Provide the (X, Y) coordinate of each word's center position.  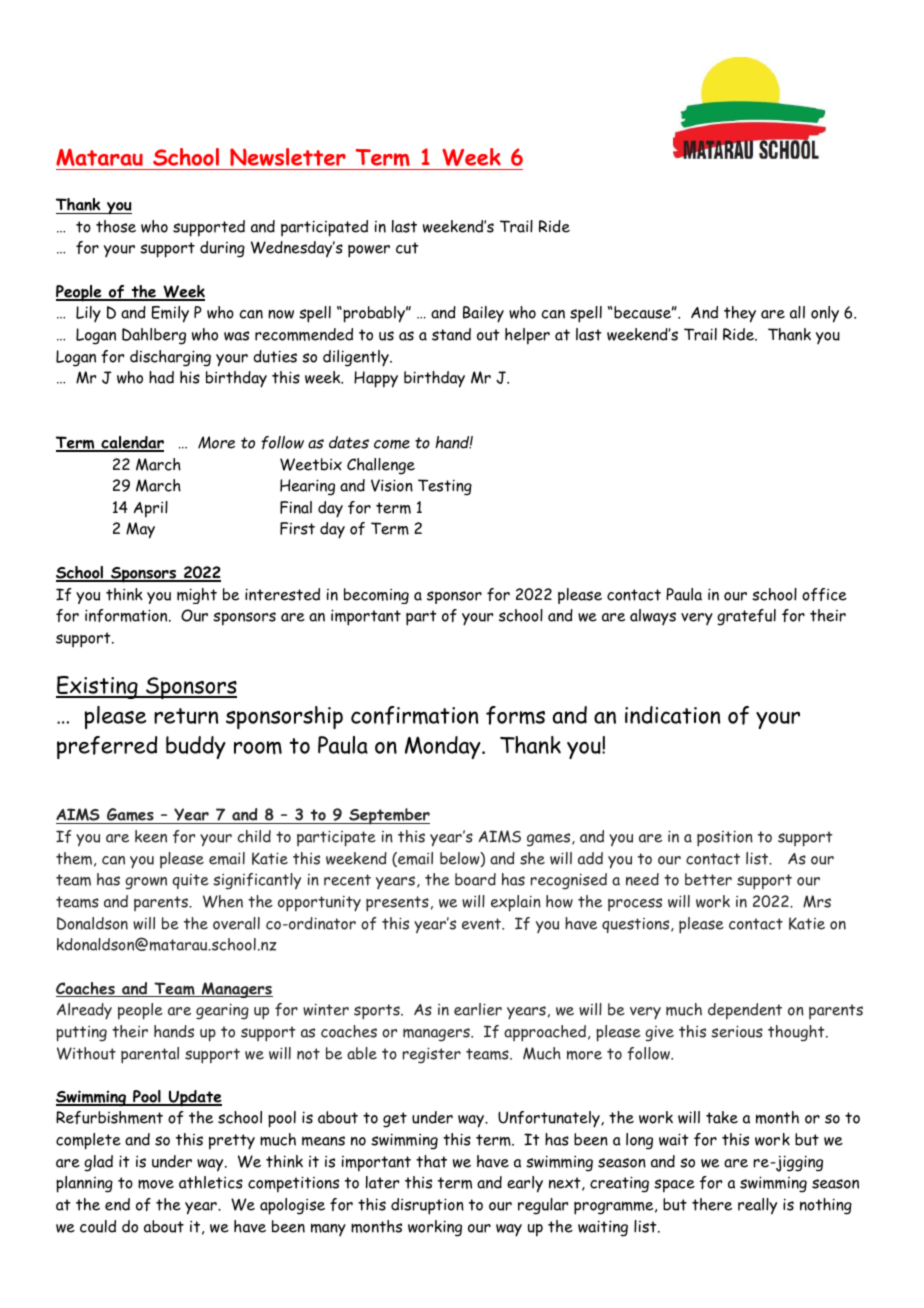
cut (407, 248)
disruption (427, 1206)
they (740, 314)
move (156, 1184)
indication (672, 715)
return (186, 716)
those (116, 226)
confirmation (414, 715)
